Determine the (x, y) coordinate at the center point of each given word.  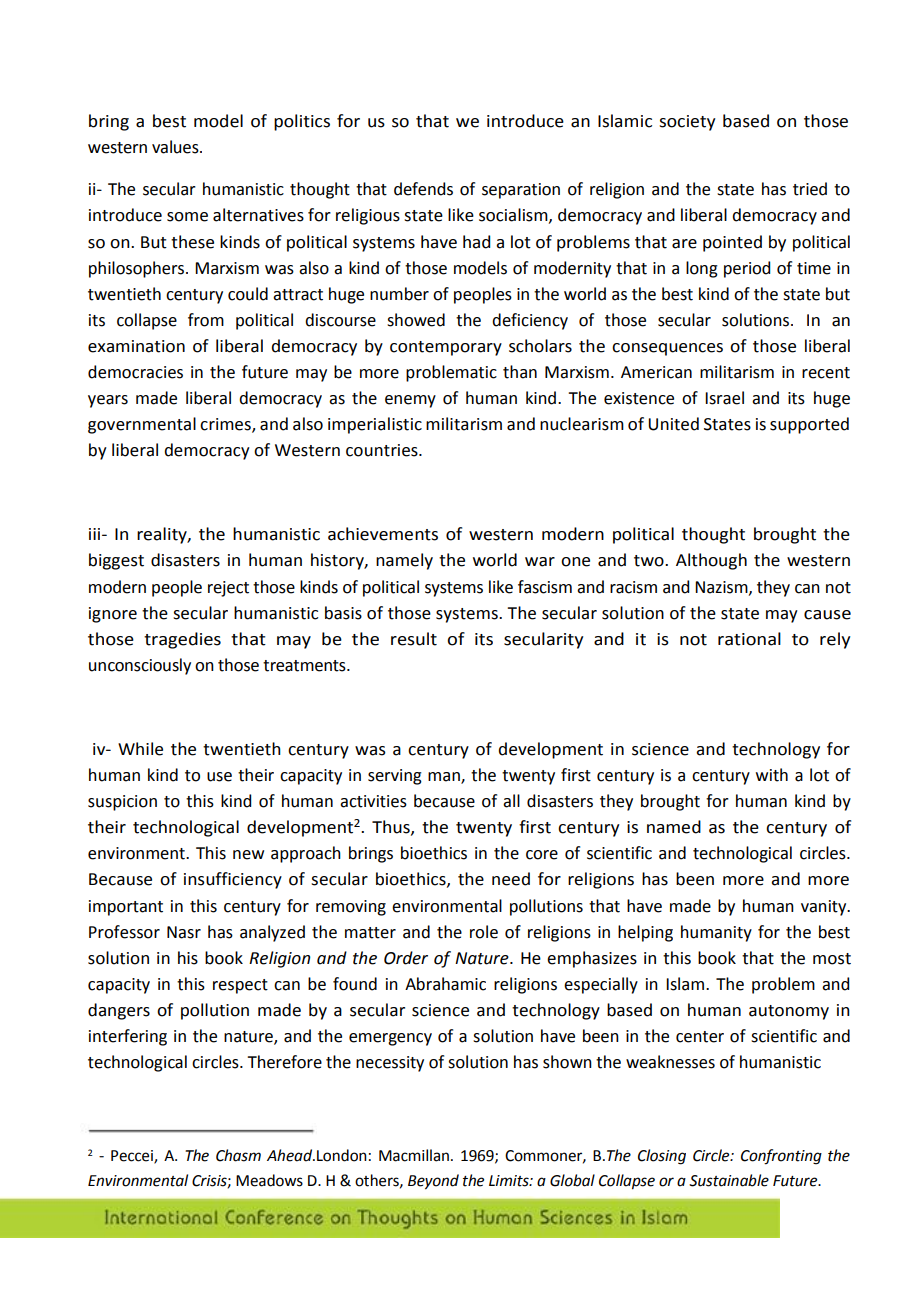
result (414, 639)
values (176, 147)
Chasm (238, 1155)
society (687, 123)
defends (423, 189)
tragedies (182, 640)
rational (749, 639)
